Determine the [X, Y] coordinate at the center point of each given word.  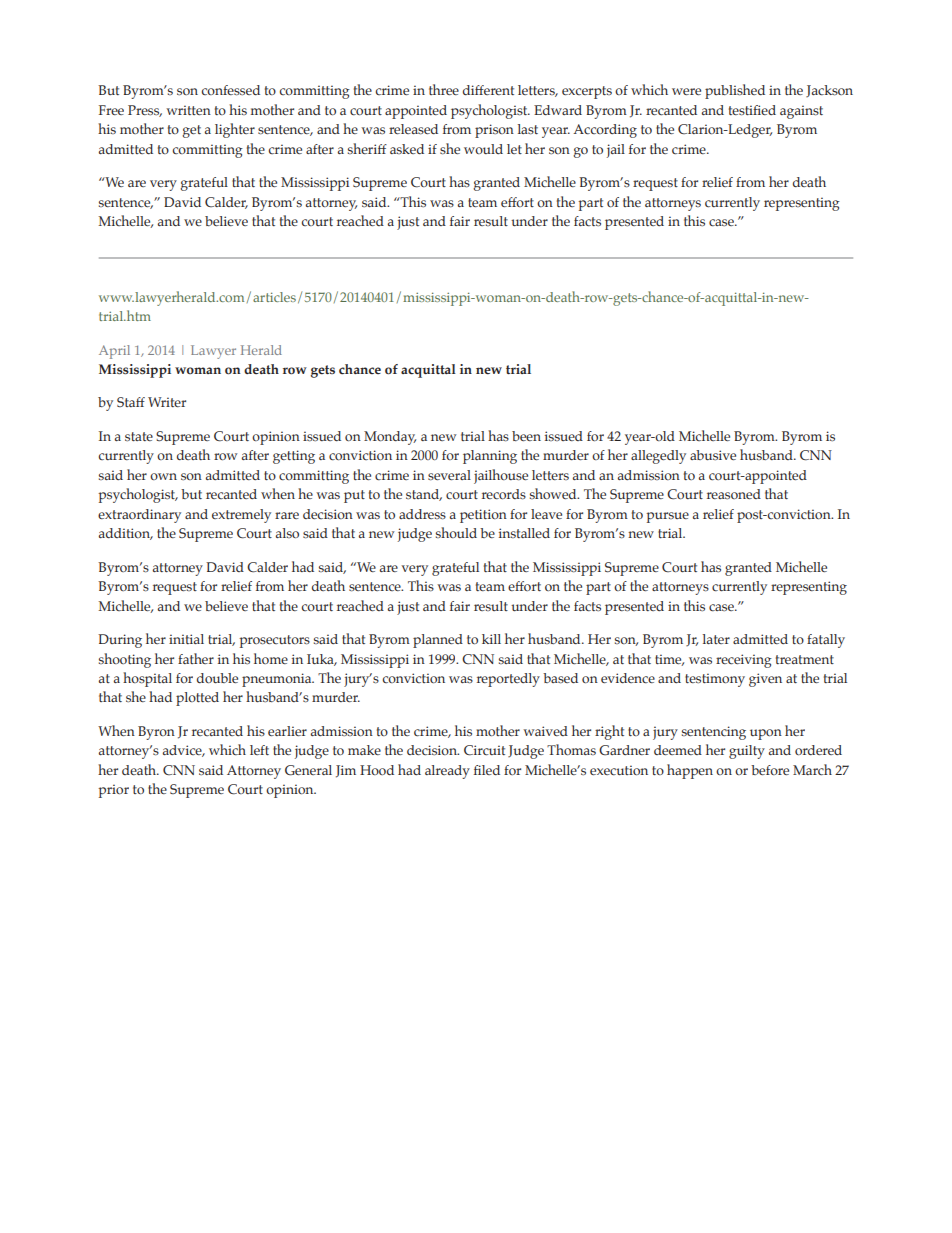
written [188, 110]
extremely [241, 516]
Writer [167, 402]
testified [752, 110]
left [259, 750]
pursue [667, 517]
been [526, 436]
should [456, 532]
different [488, 90]
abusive [713, 455]
